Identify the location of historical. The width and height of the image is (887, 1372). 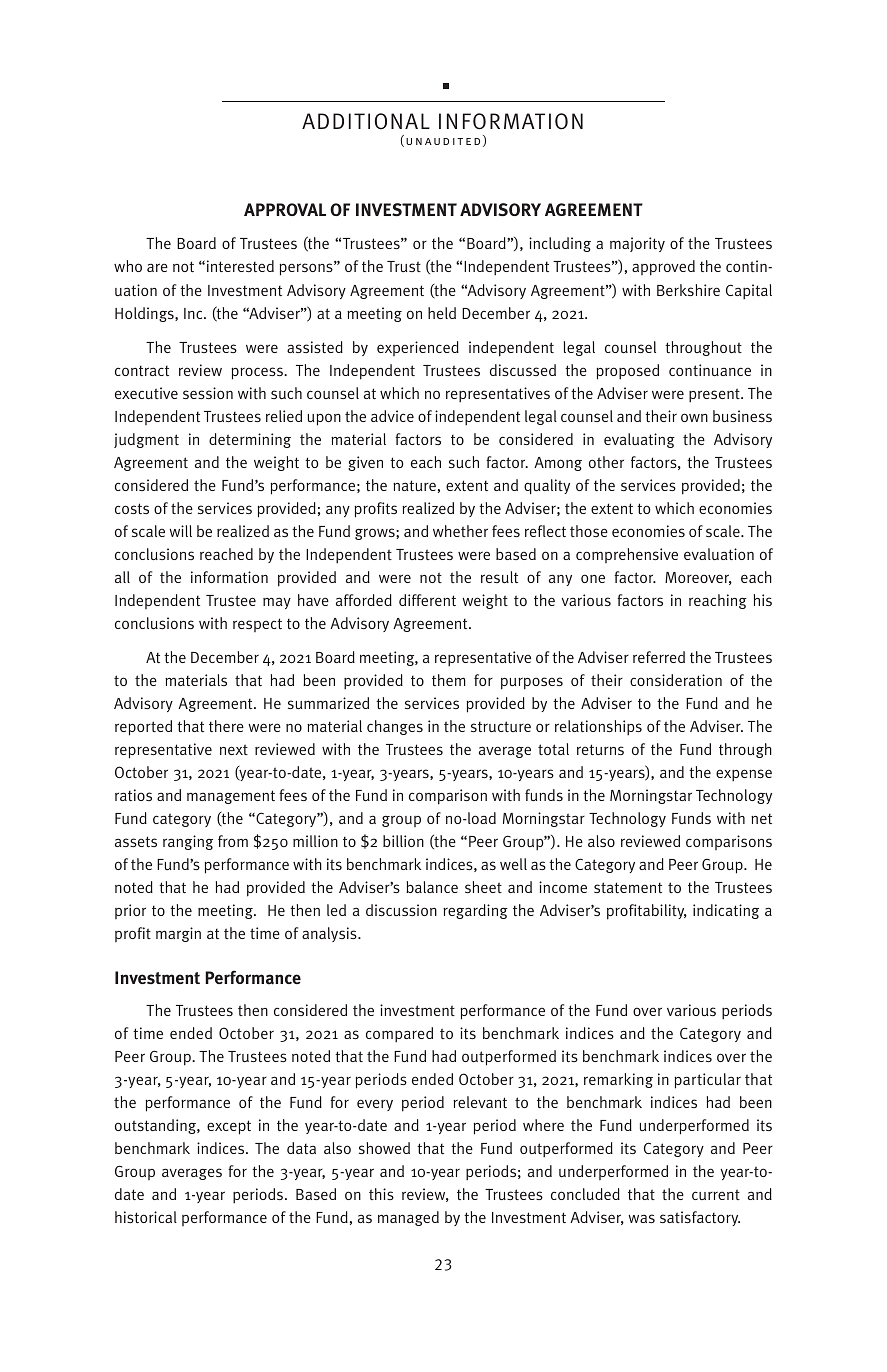
(146, 1217).
